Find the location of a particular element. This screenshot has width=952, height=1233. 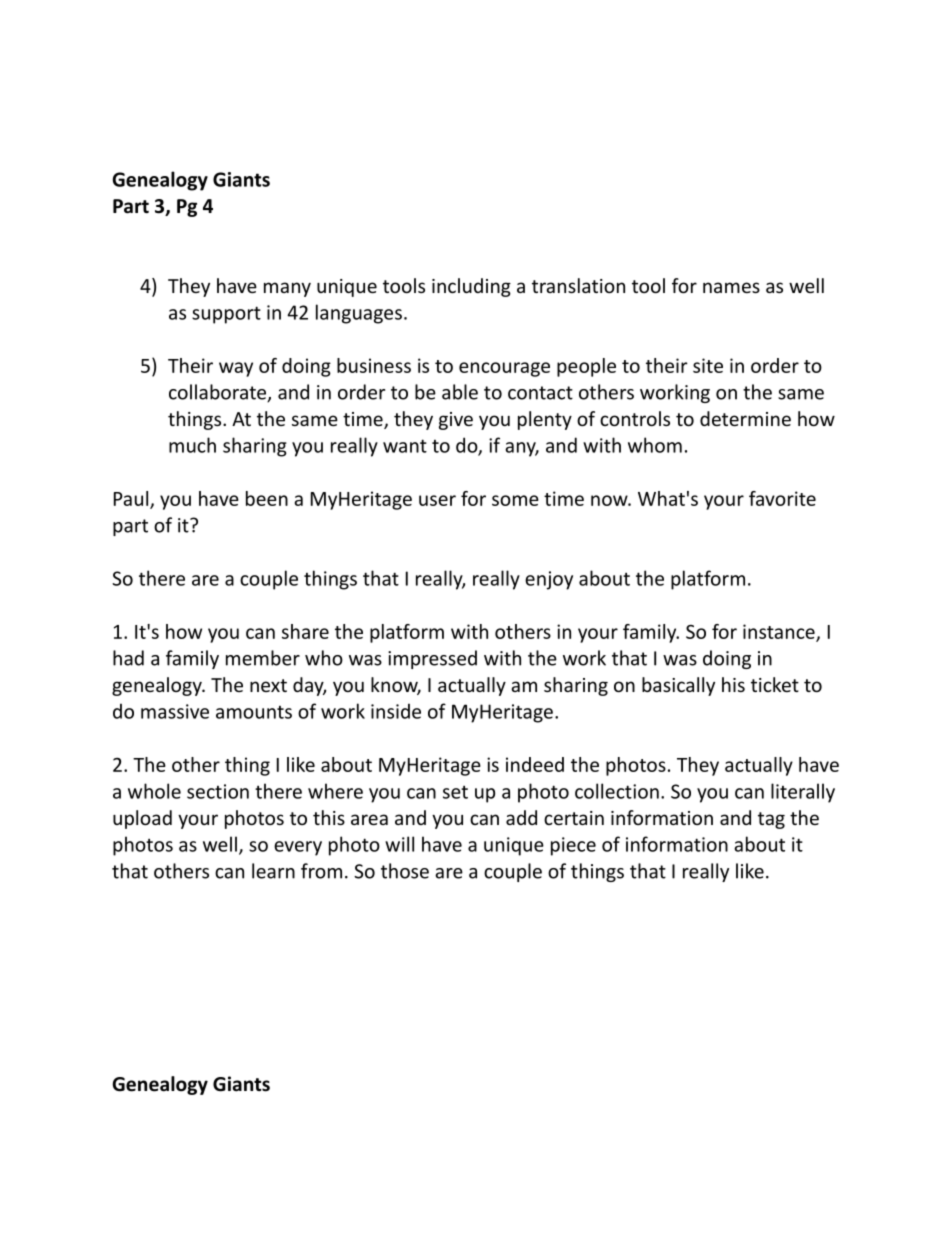

support is located at coordinates (226, 315).
